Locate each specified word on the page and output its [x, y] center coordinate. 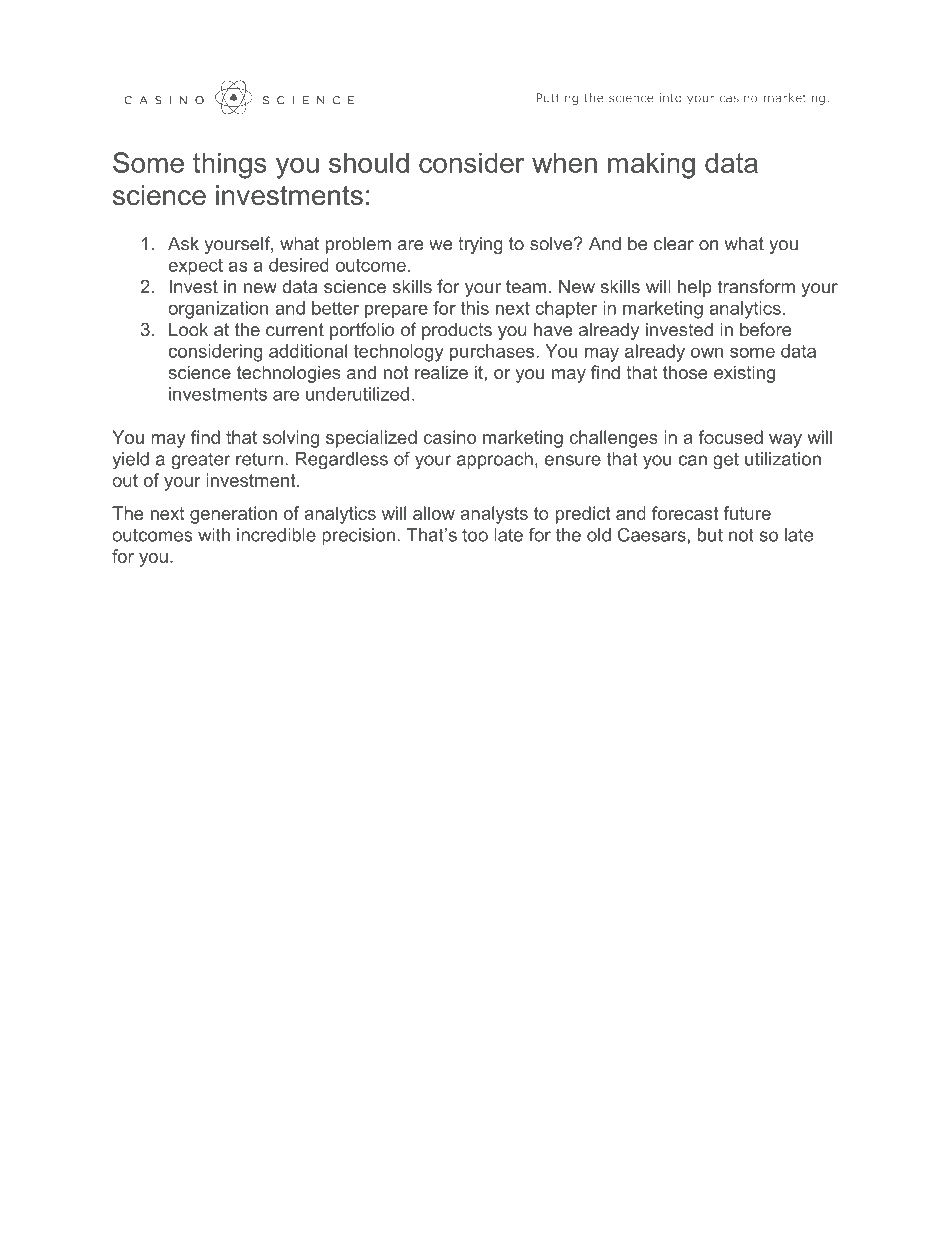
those [685, 372]
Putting [557, 99]
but [710, 535]
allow [434, 513]
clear [674, 244]
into [671, 98]
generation [233, 515]
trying [480, 245]
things [230, 165]
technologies [289, 374]
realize [441, 372]
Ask [183, 244]
